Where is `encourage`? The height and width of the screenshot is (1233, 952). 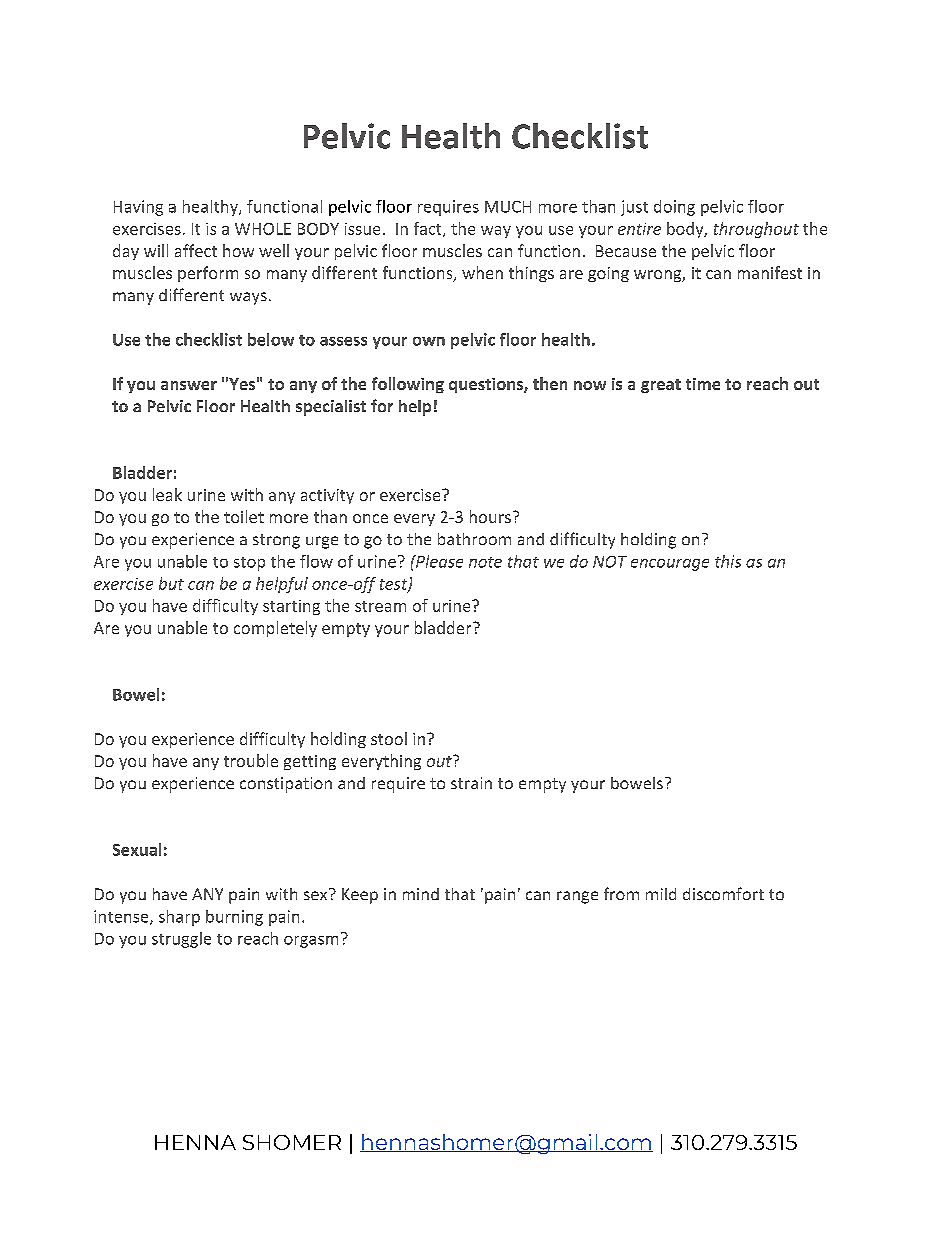 encourage is located at coordinates (670, 565).
